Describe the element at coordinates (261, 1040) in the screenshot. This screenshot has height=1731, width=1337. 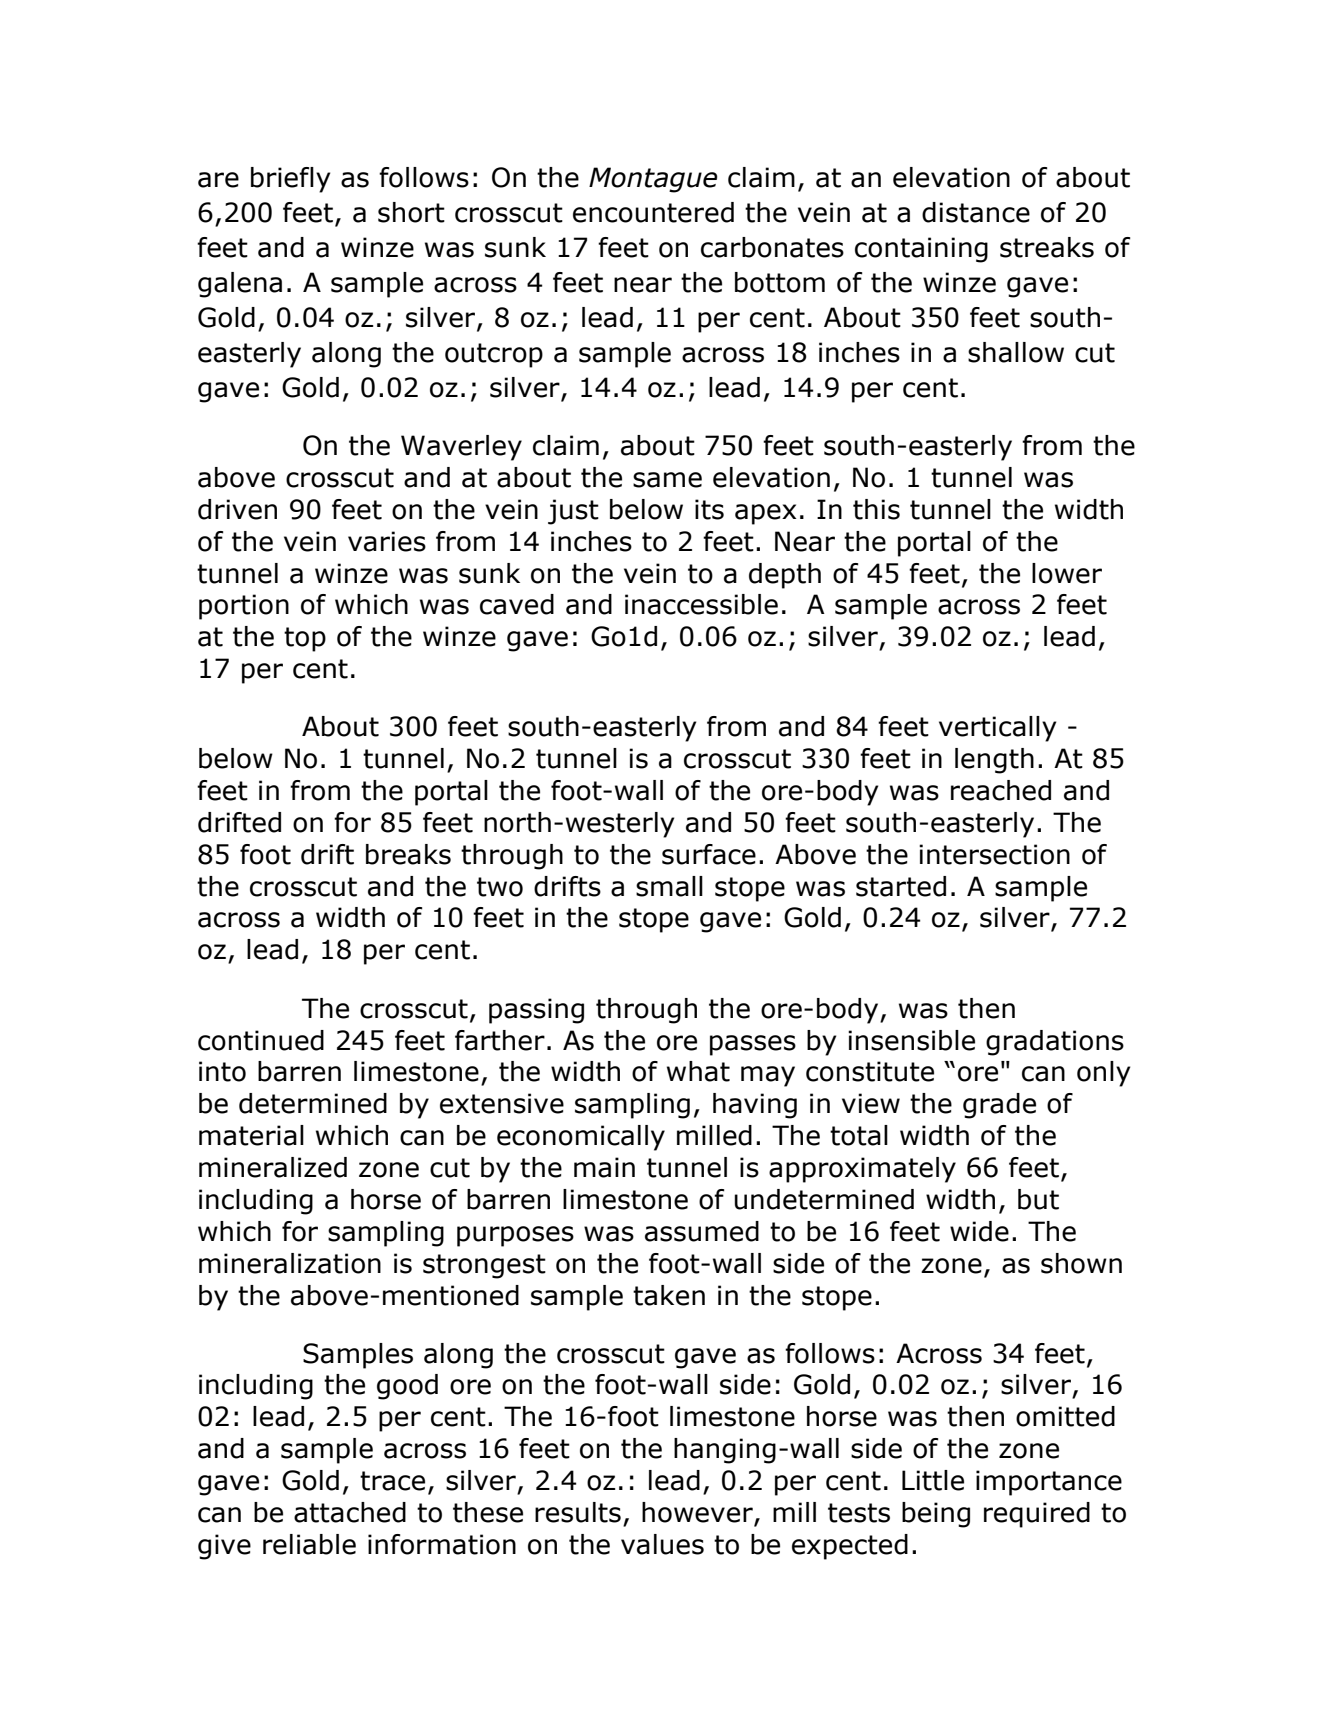
I see `continued` at that location.
